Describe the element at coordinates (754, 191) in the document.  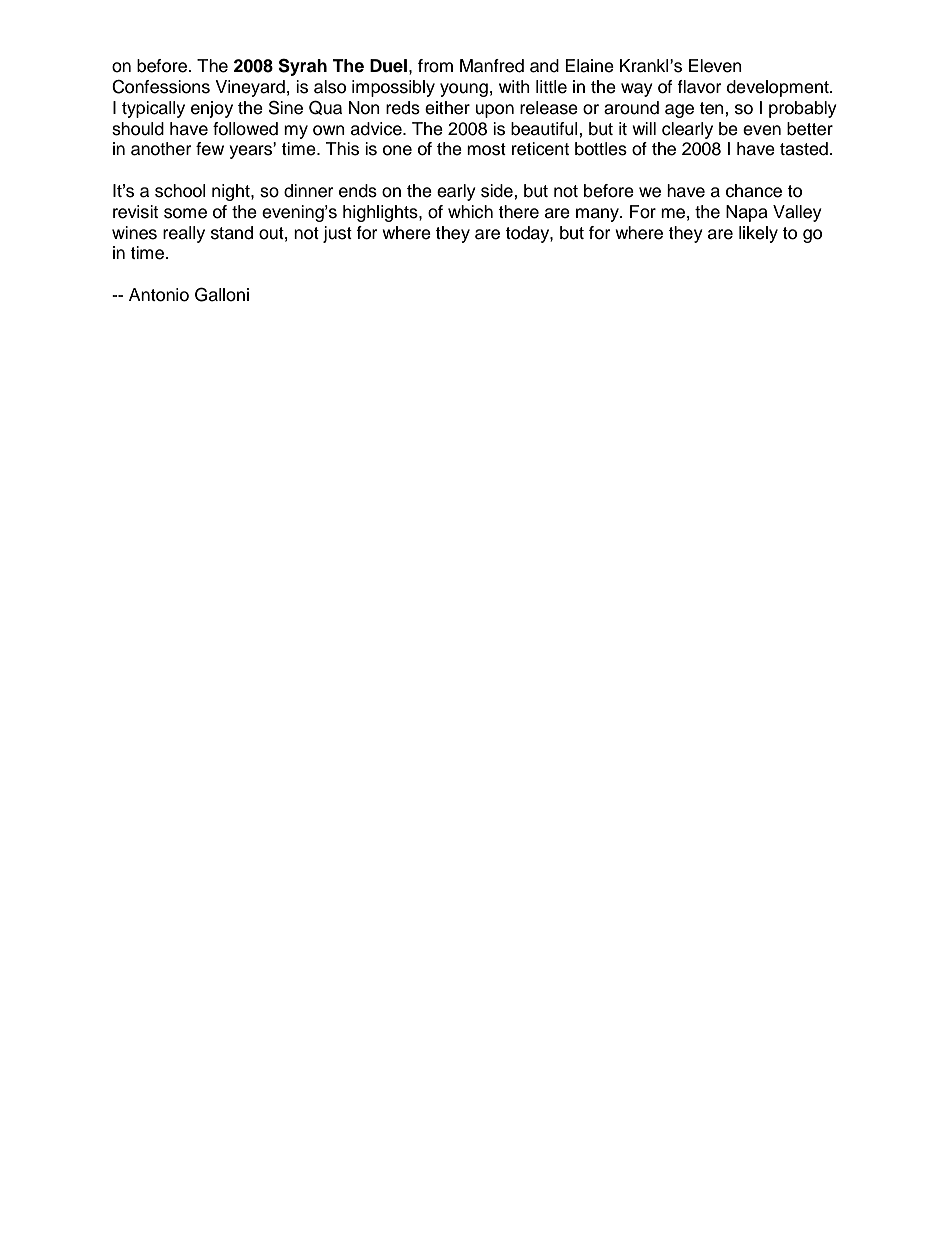
I see `chance` at that location.
